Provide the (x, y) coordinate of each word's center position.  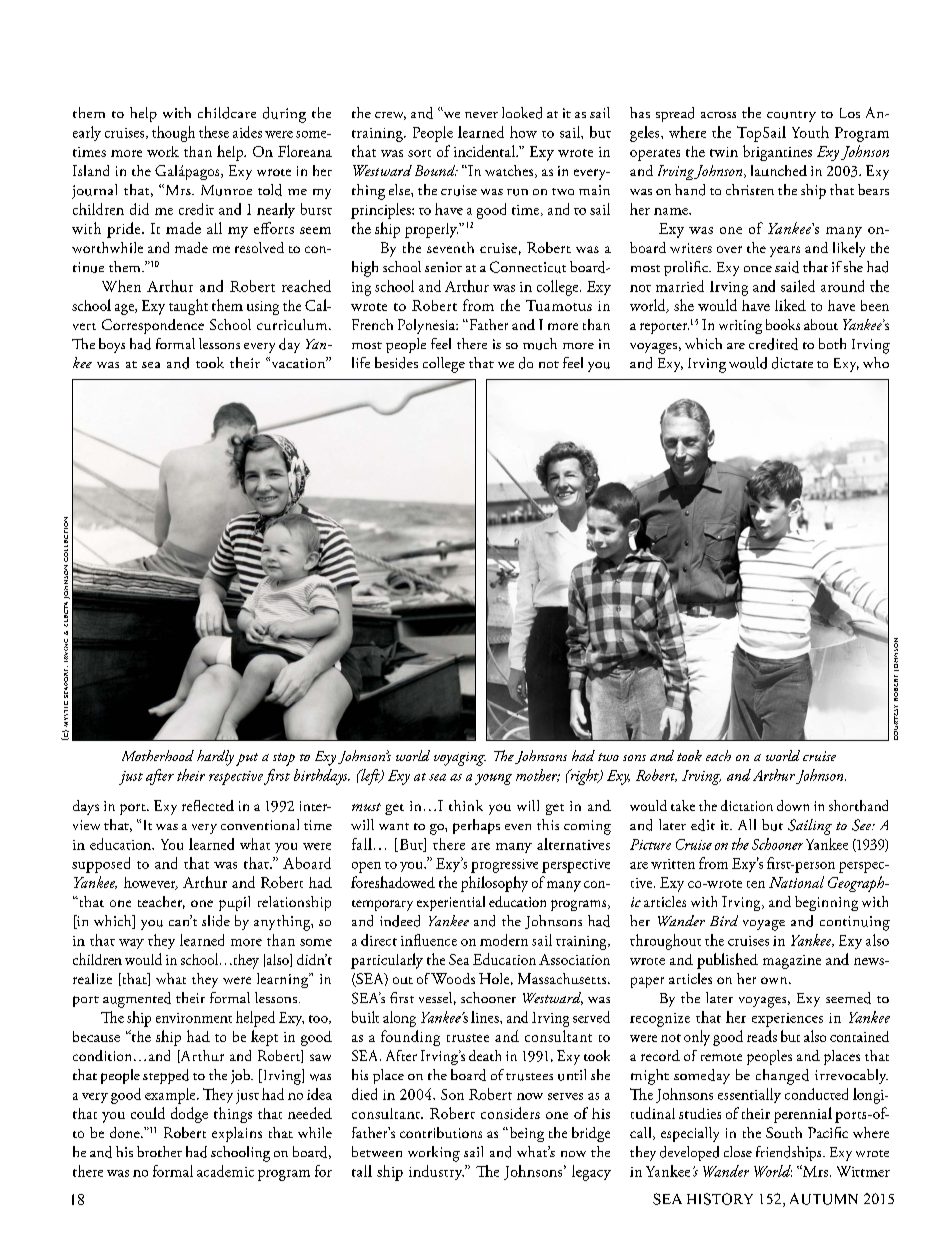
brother (159, 1151)
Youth (810, 132)
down (793, 805)
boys (112, 345)
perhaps (476, 826)
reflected (208, 805)
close (738, 1151)
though (173, 134)
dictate (792, 363)
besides (396, 363)
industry (436, 1172)
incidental (485, 151)
